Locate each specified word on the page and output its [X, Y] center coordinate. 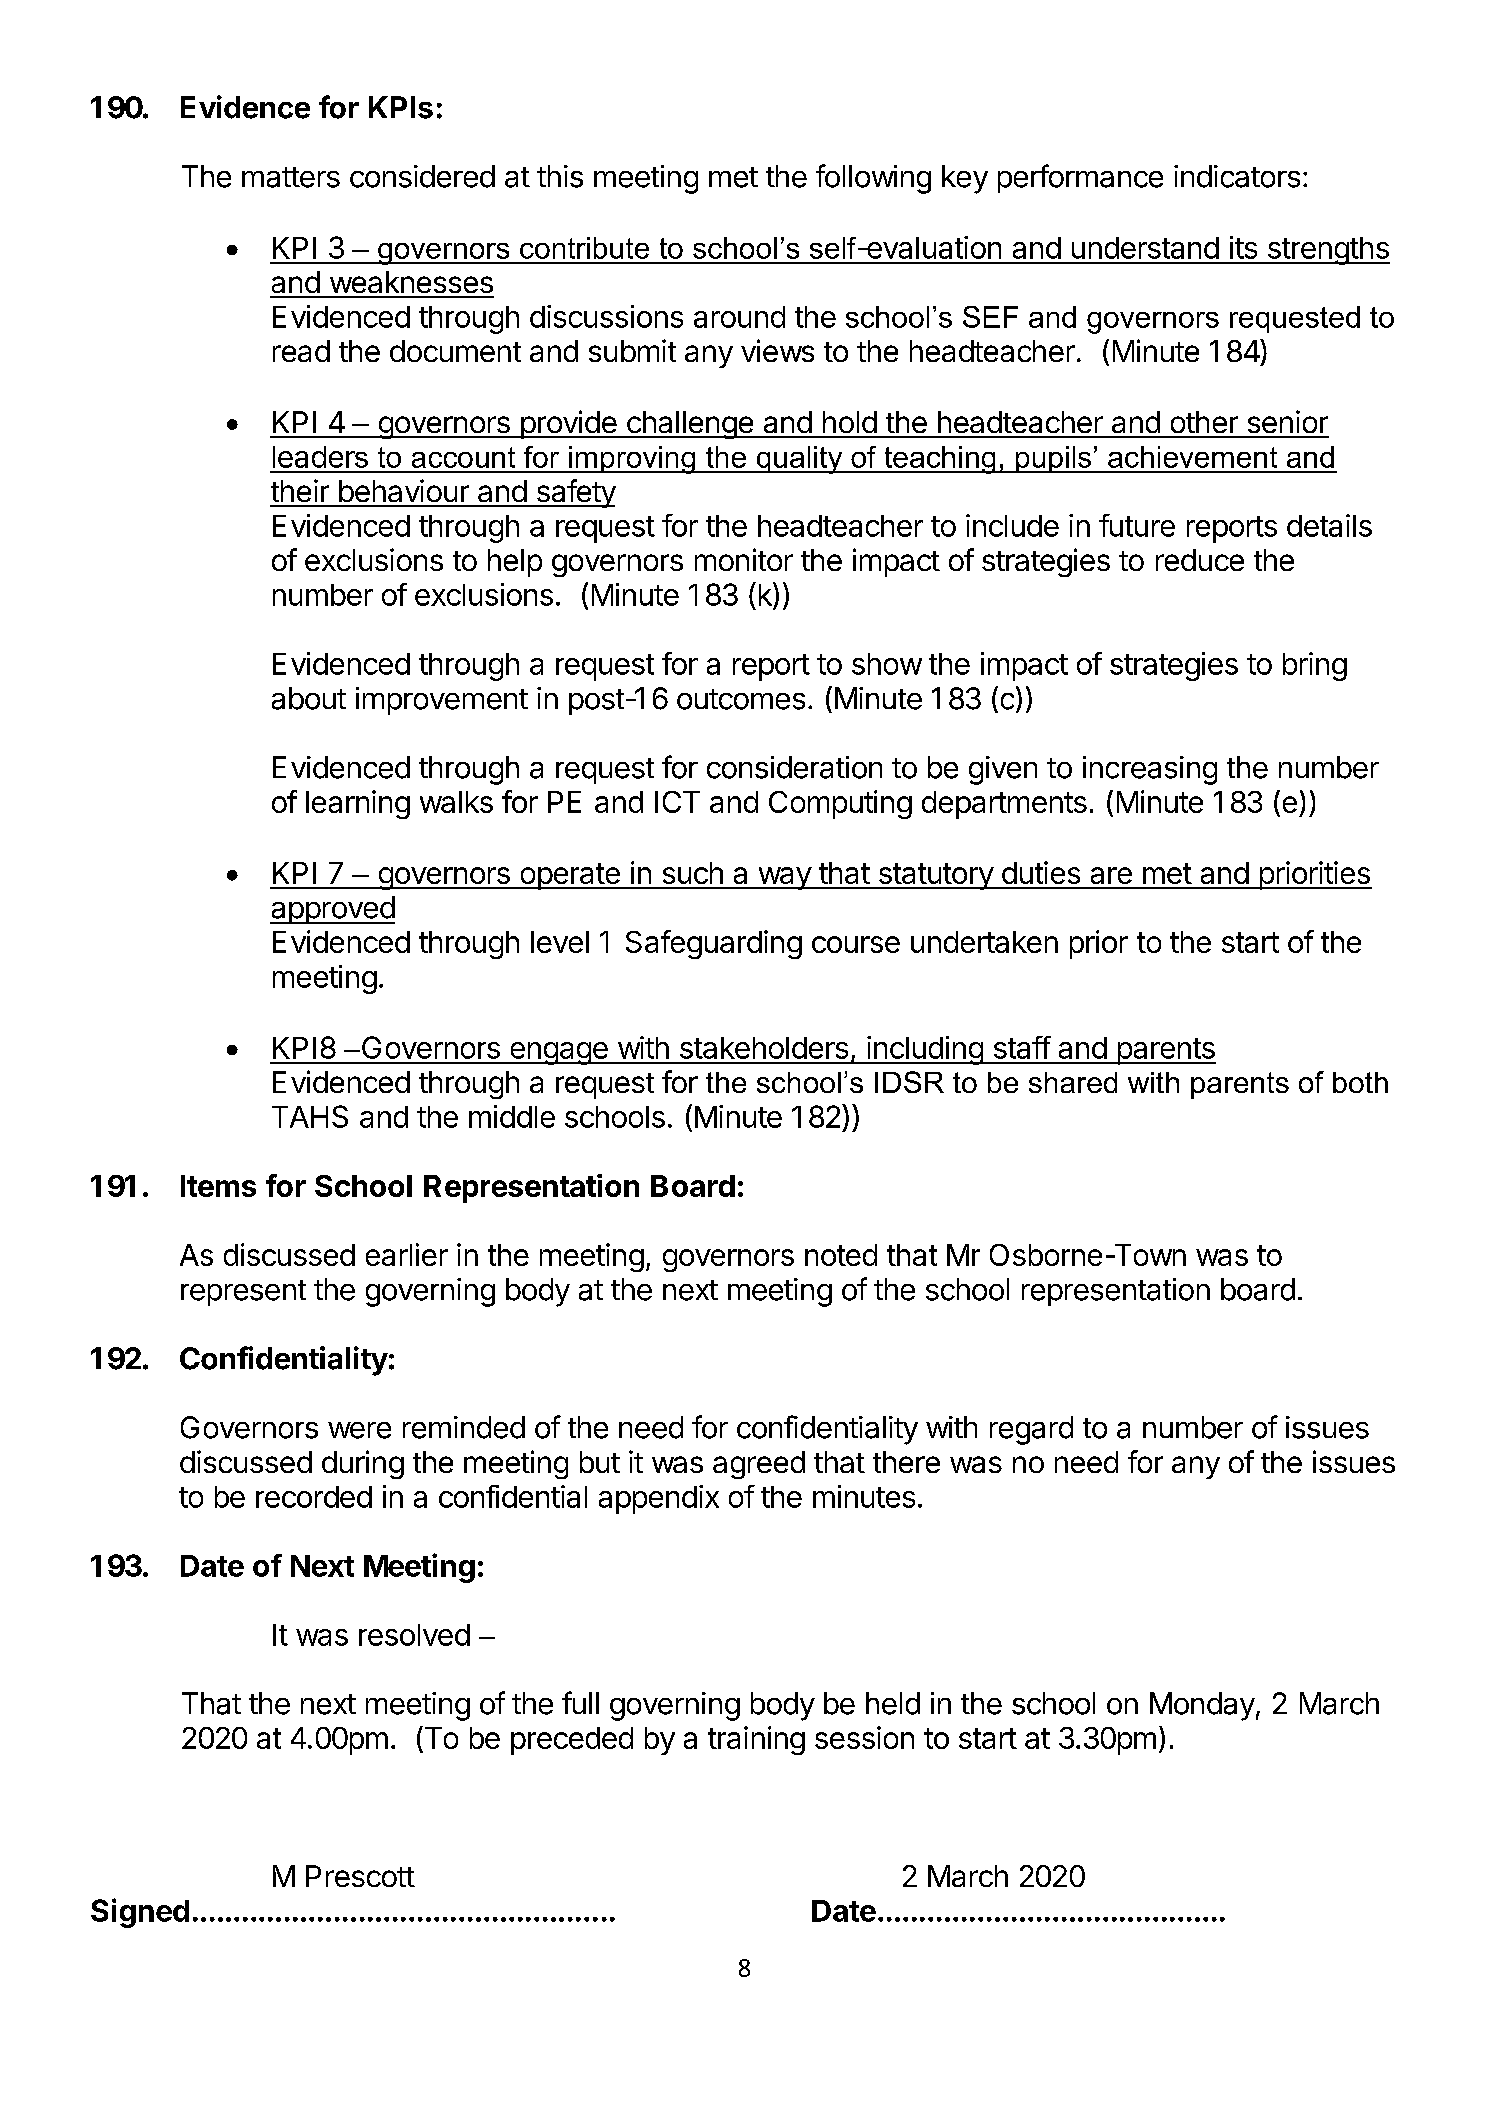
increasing [1150, 770]
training [756, 1740]
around [739, 317]
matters [291, 177]
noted [841, 1255]
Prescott [360, 1876]
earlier [407, 1254]
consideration [794, 767]
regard [1031, 1430]
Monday [1202, 1706]
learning [358, 804]
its [1243, 247]
